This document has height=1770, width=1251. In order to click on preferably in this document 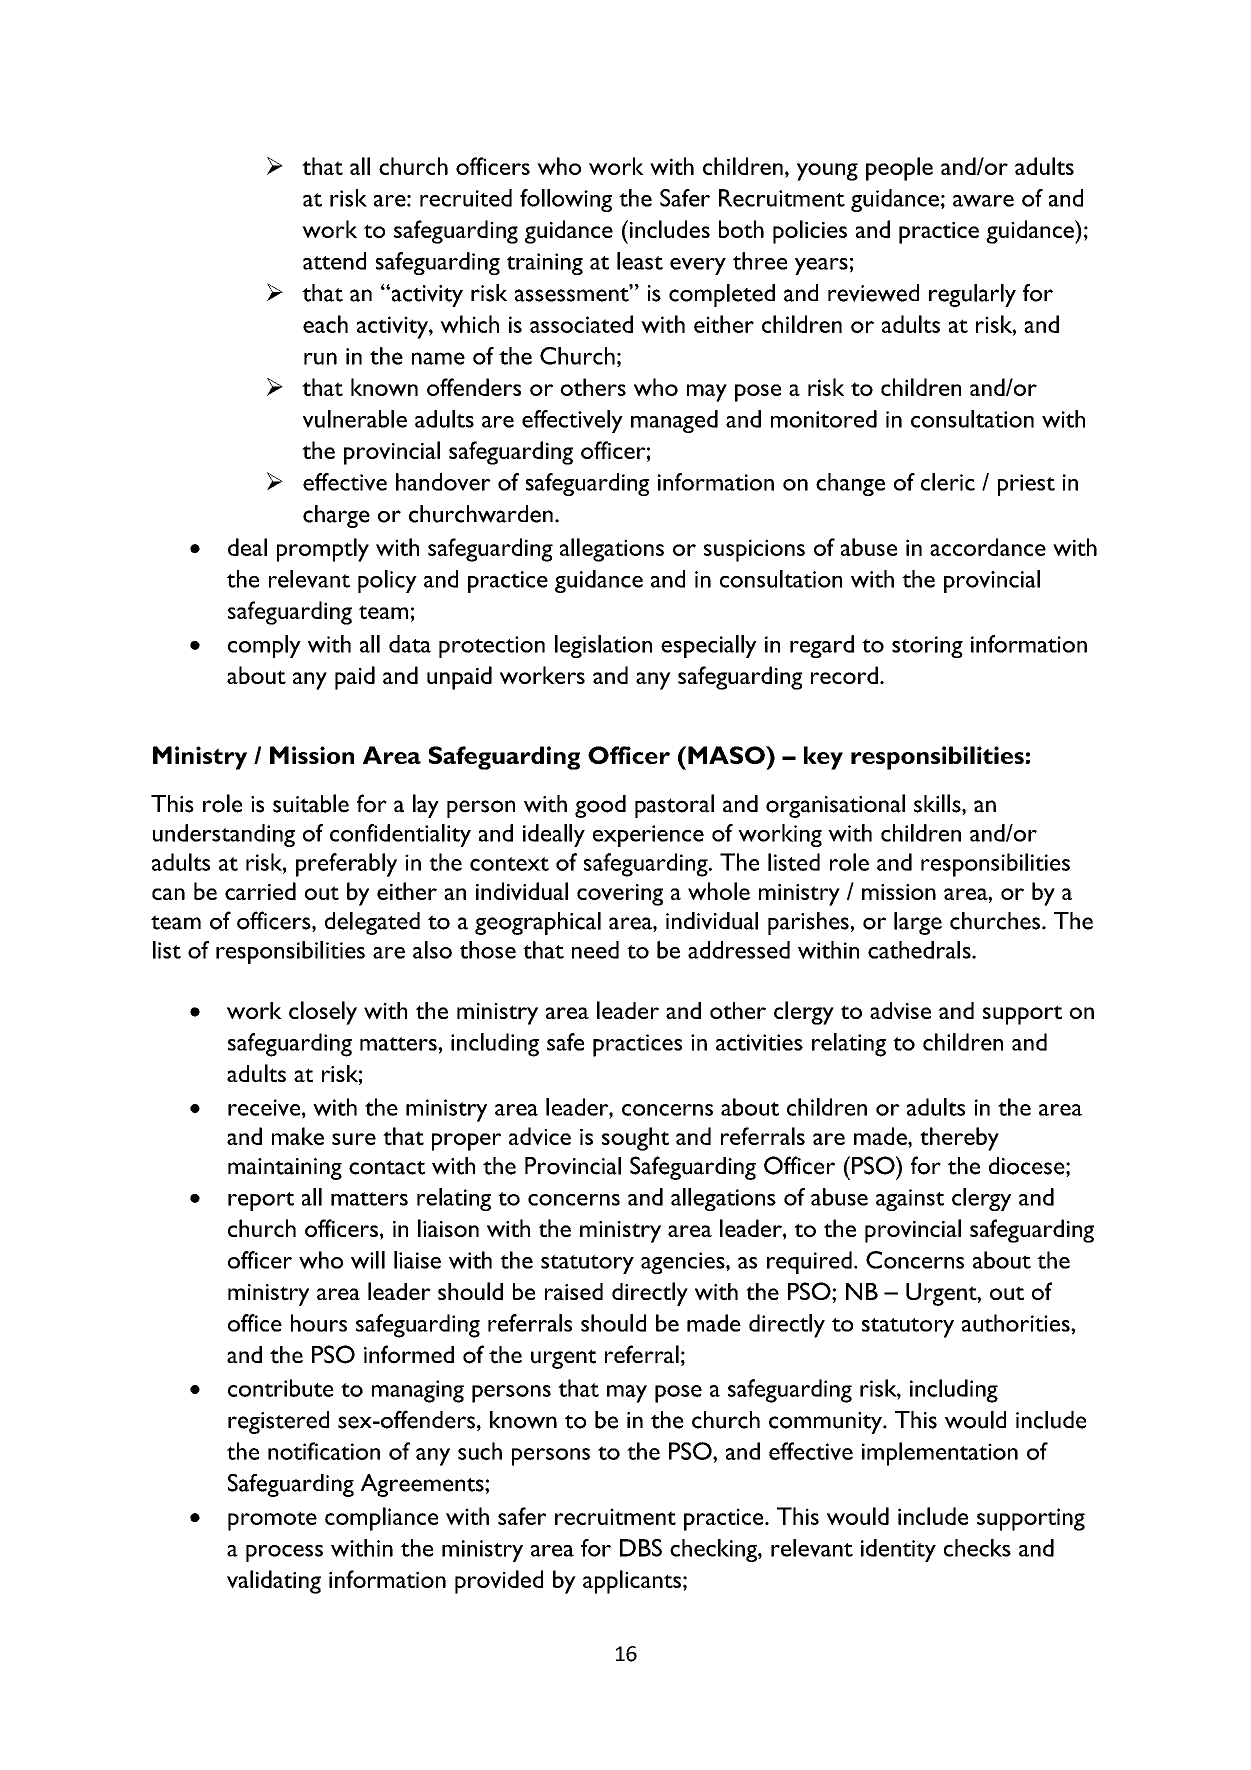, I will do `click(346, 865)`.
